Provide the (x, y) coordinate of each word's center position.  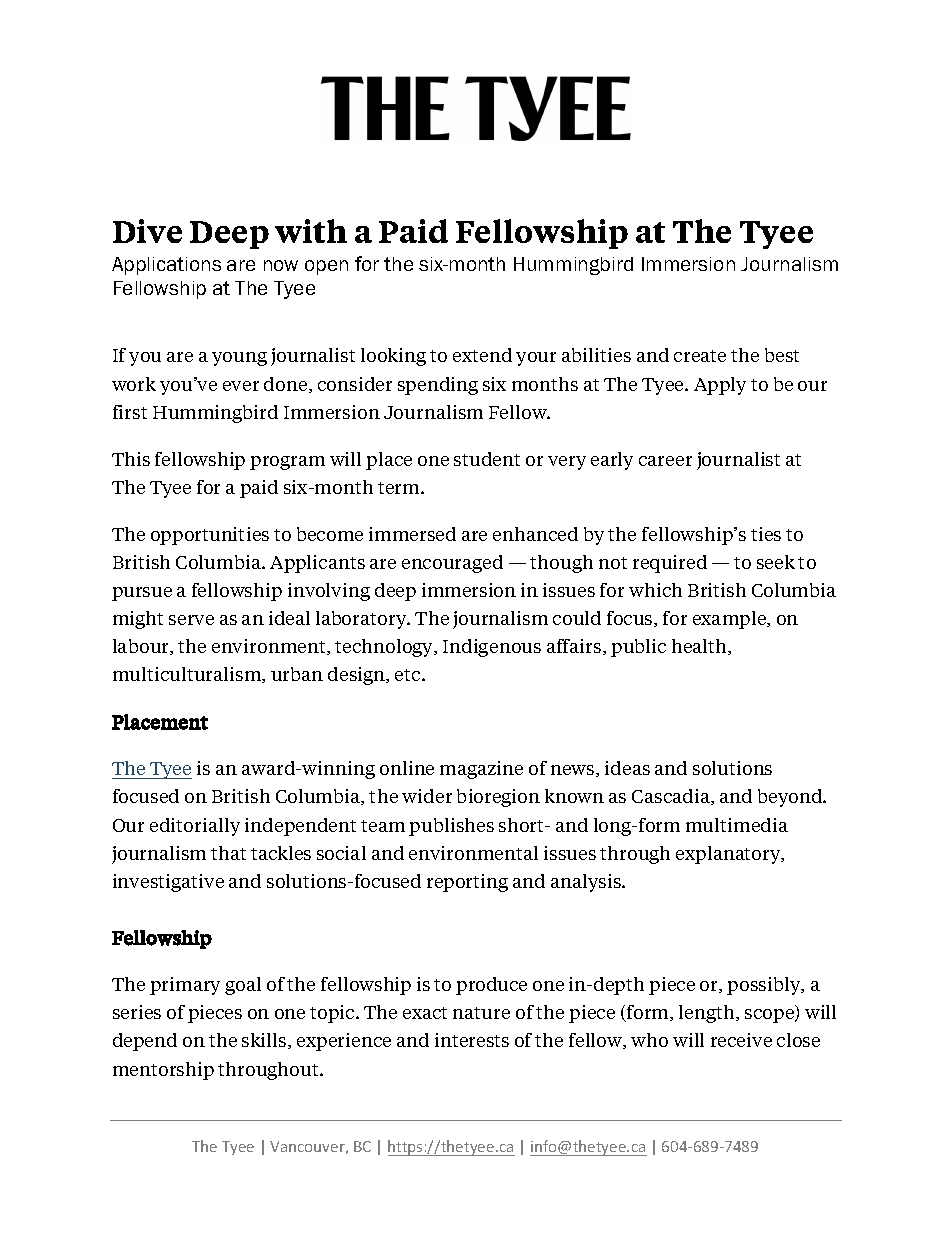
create (700, 356)
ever (241, 386)
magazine (481, 770)
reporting (467, 883)
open (326, 267)
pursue (142, 594)
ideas (627, 768)
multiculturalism (188, 675)
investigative (168, 883)
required (670, 564)
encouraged (452, 564)
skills (265, 1041)
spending (438, 386)
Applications (166, 266)
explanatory (729, 855)
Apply (720, 386)
